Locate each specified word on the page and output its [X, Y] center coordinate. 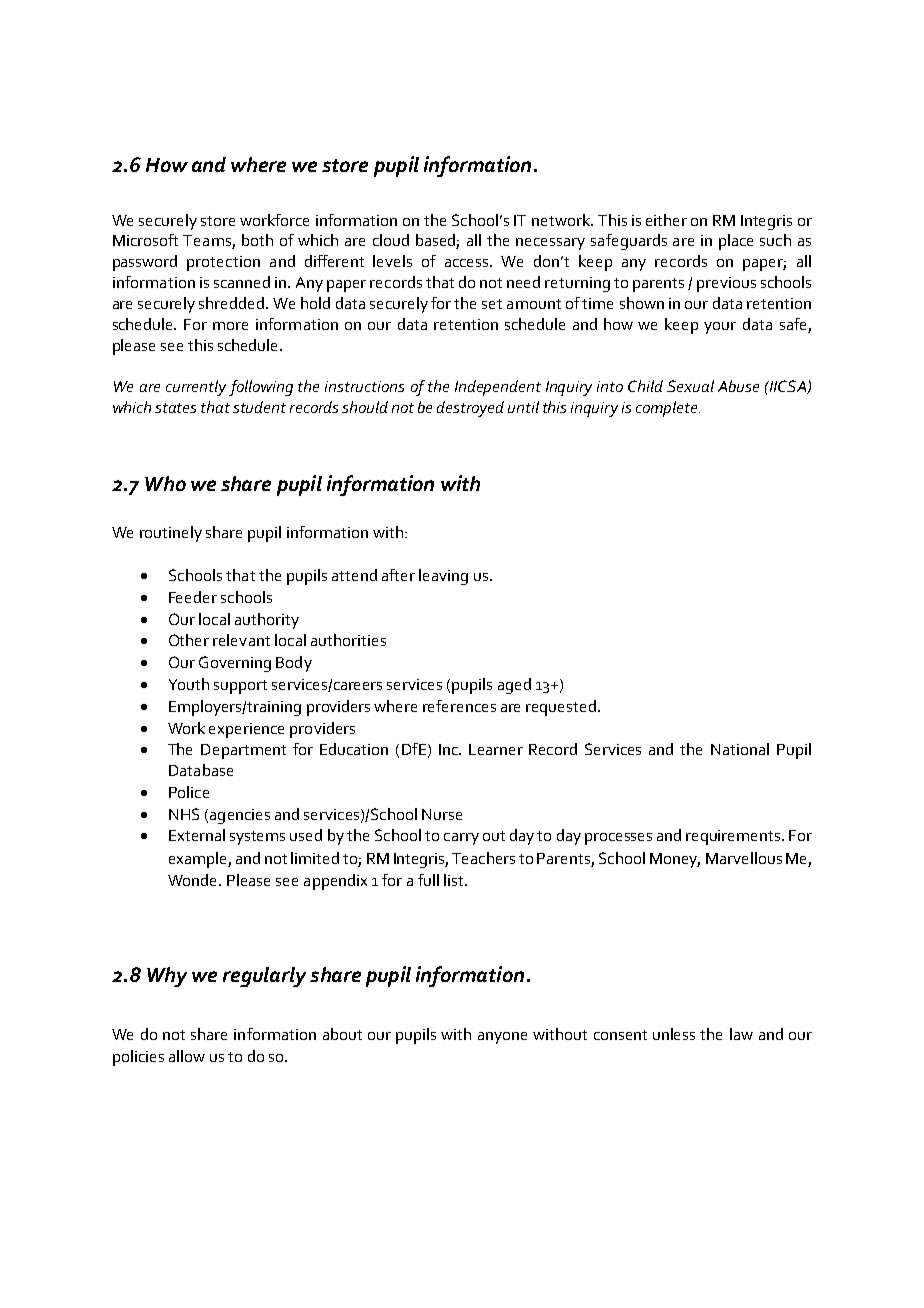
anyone [502, 1038]
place [736, 242]
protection [223, 263]
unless [674, 1034]
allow [187, 1056]
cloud [391, 240]
